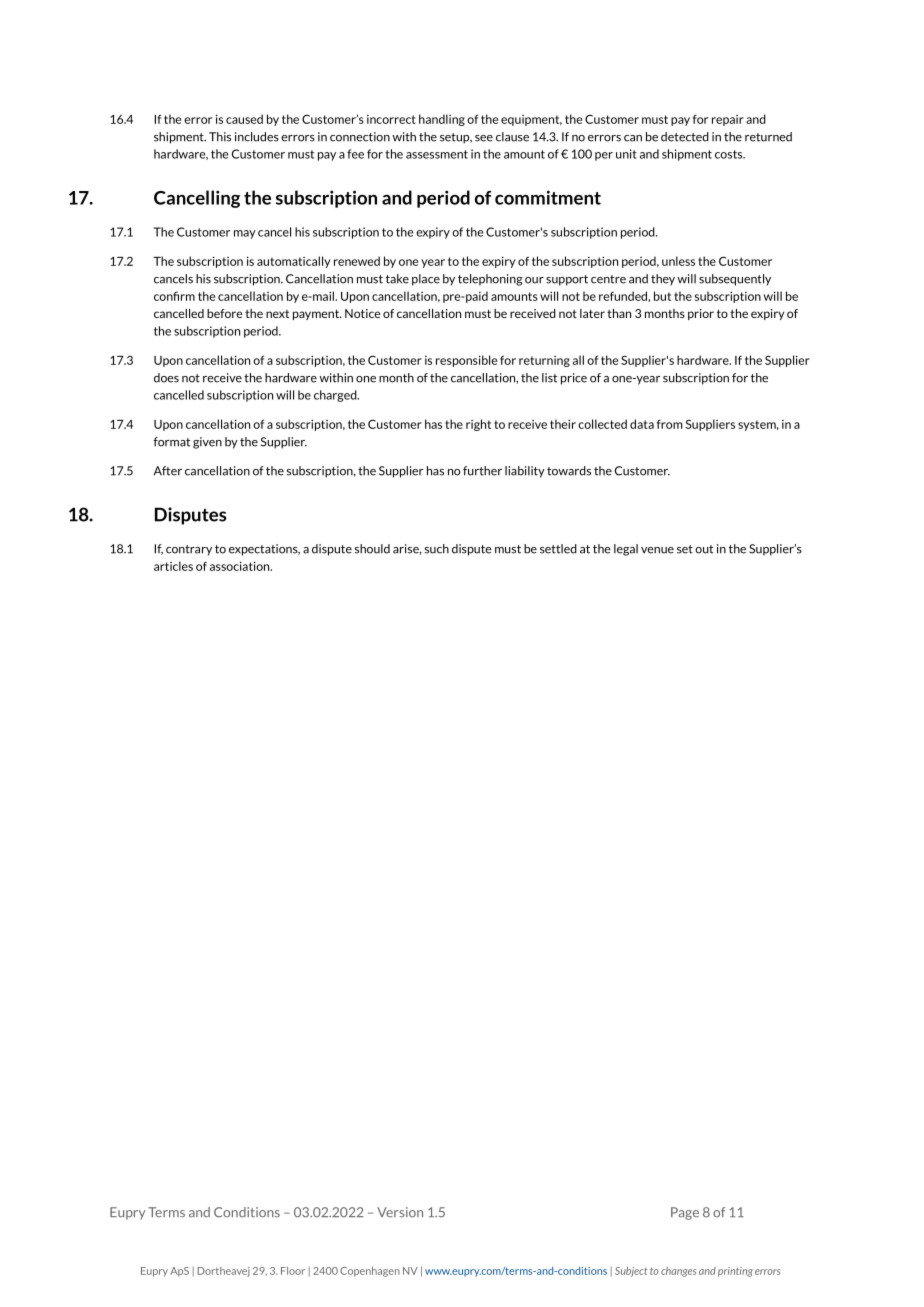  What do you see at coordinates (241, 566) in the screenshot?
I see `association` at bounding box center [241, 566].
